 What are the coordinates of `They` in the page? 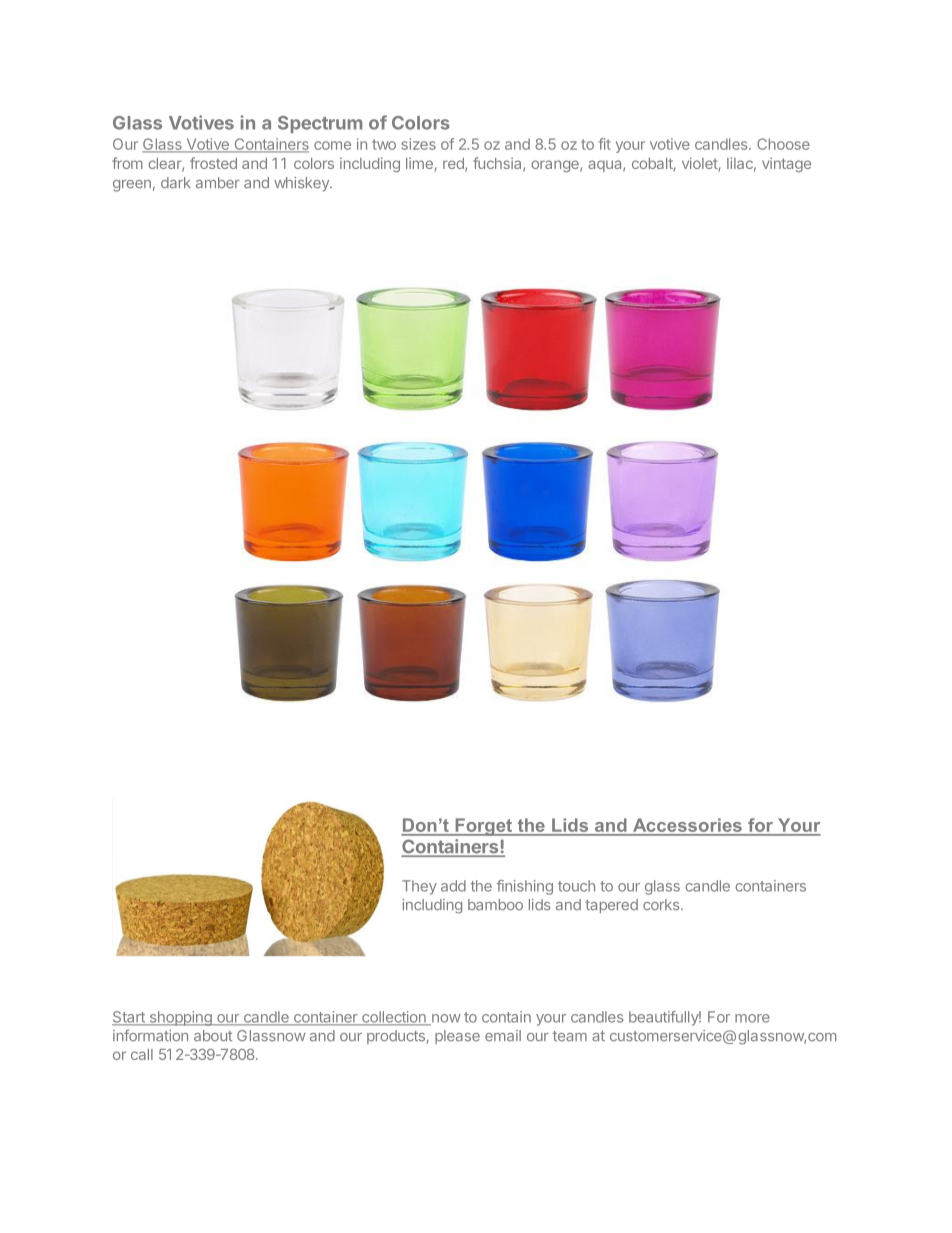 It's located at (419, 887).
